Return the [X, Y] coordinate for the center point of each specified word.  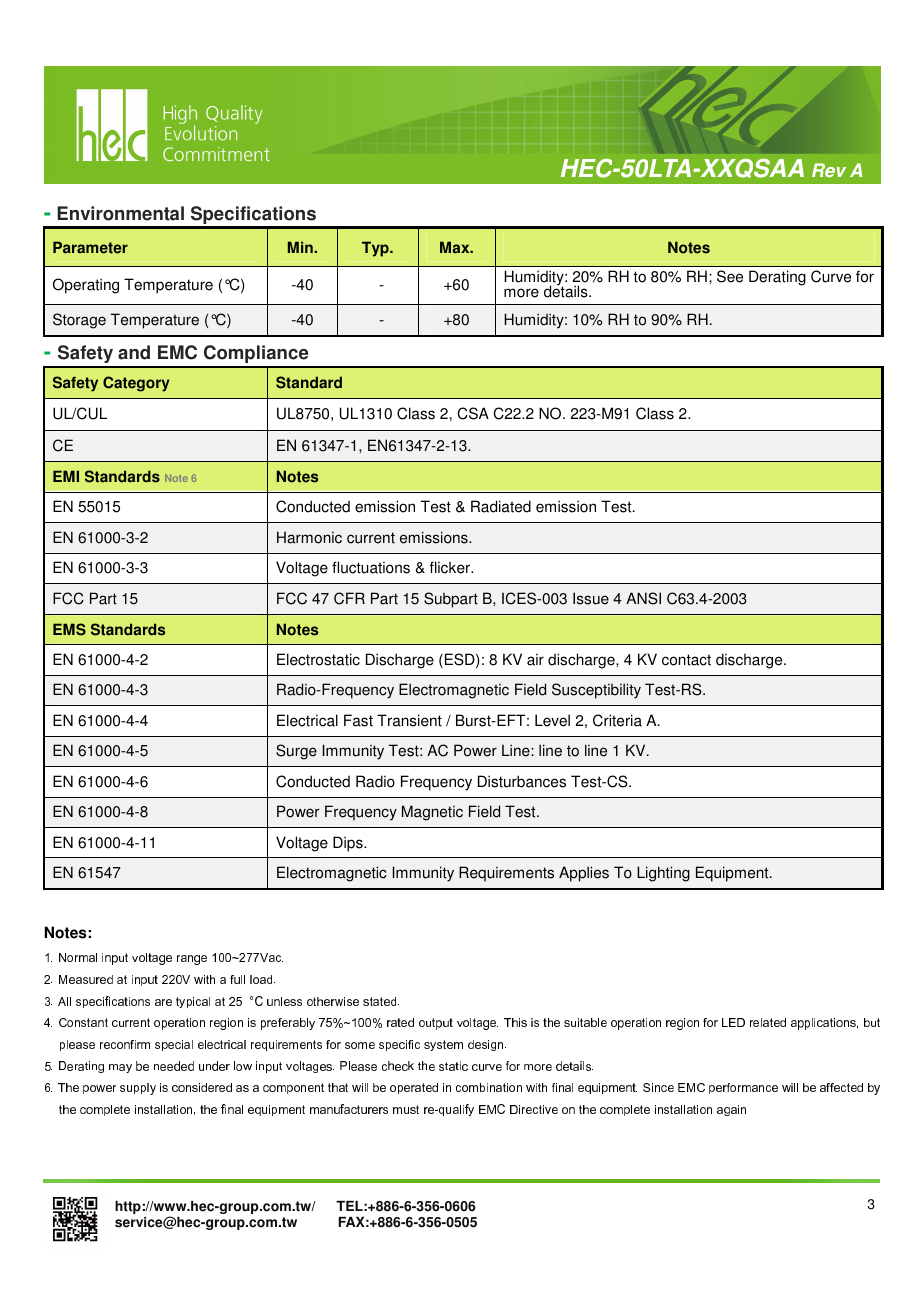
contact [686, 660]
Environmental [120, 213]
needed [174, 1066]
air [535, 659]
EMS [69, 629]
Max [456, 247]
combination [489, 1087]
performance [743, 1088]
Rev [829, 170]
